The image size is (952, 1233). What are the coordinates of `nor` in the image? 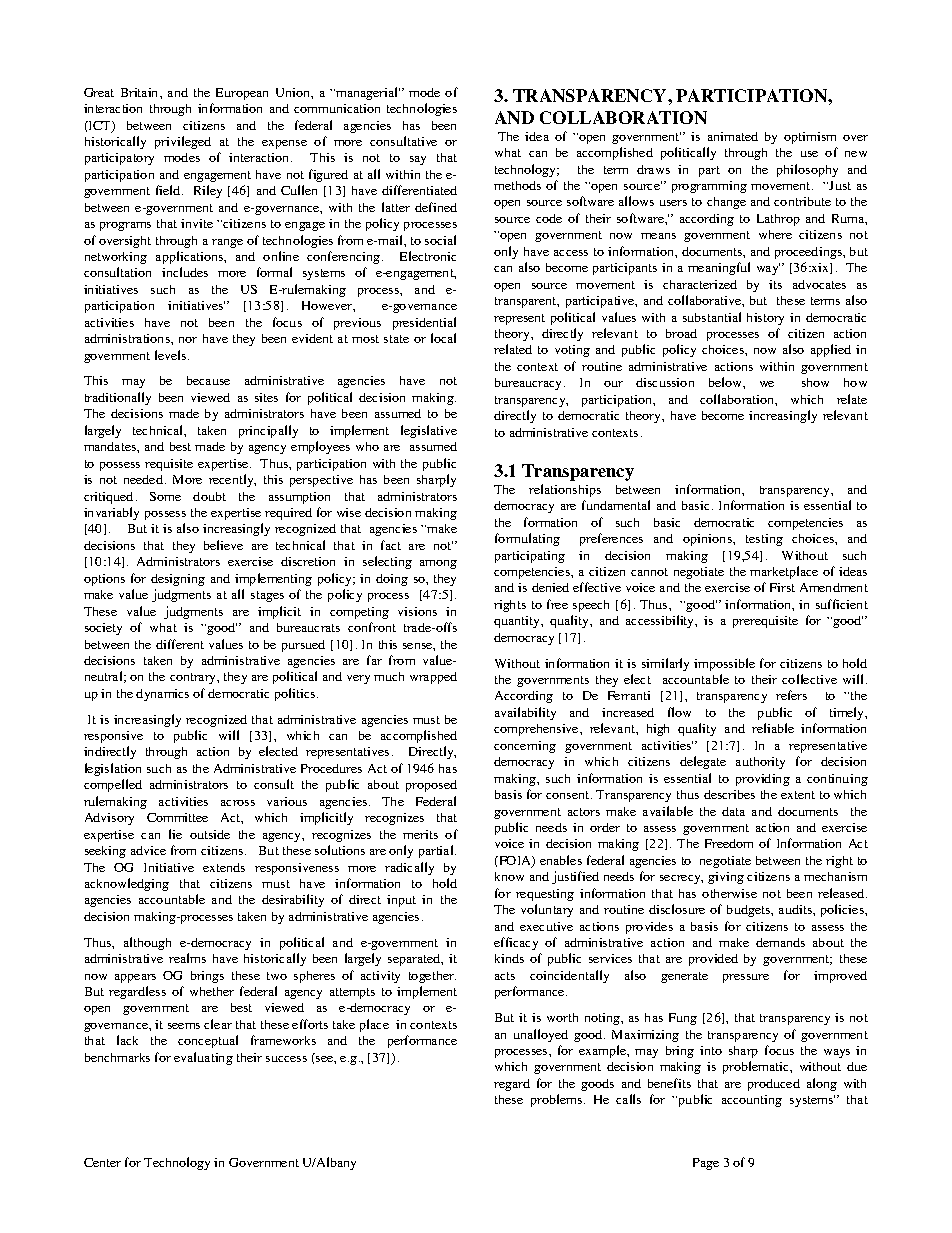 It's located at (188, 340).
